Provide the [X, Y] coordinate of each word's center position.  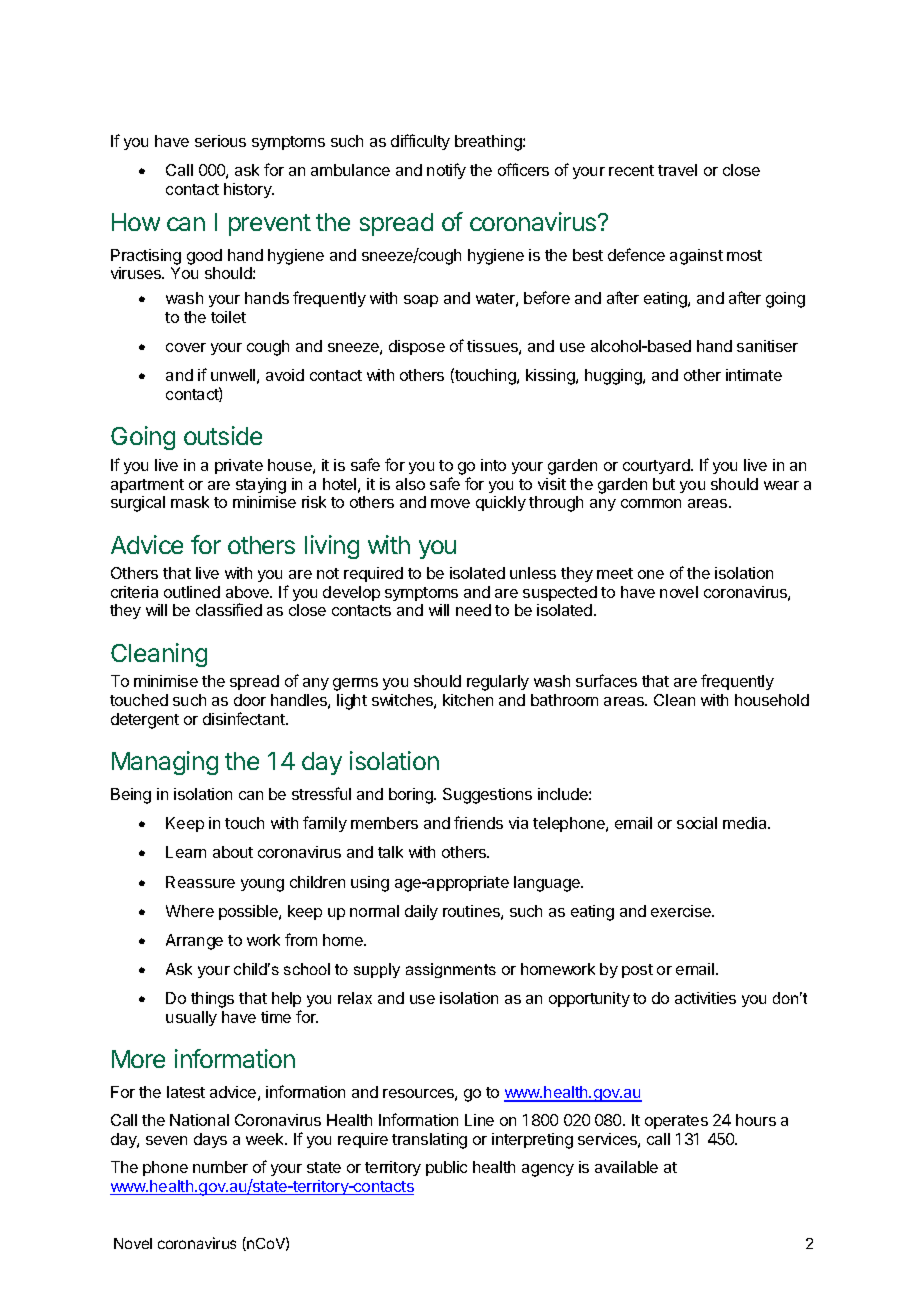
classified [229, 609]
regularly [498, 683]
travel [677, 170]
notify [446, 171]
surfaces [606, 680]
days [210, 1140]
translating [429, 1141]
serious [220, 141]
